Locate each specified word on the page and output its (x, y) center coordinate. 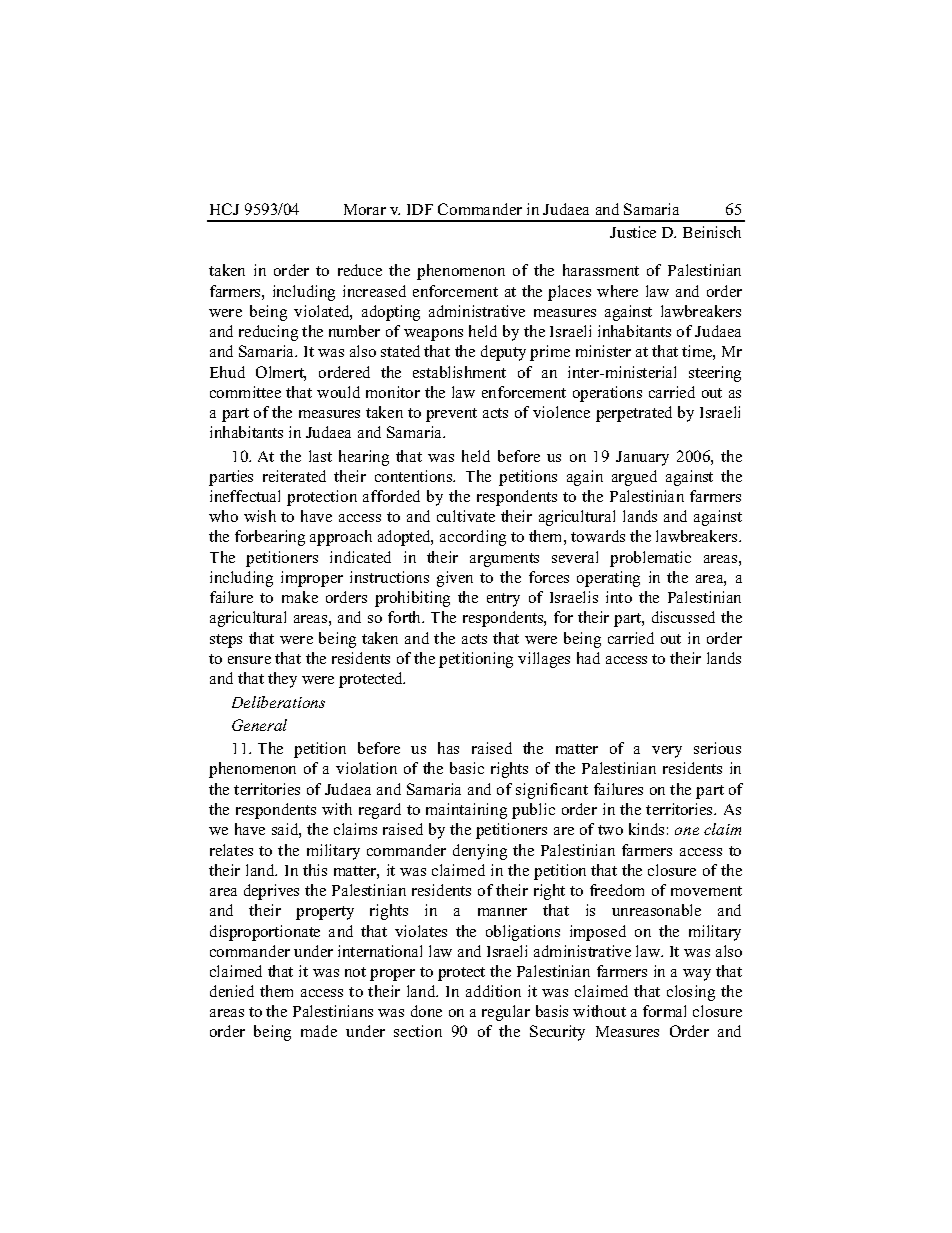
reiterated (294, 476)
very (667, 752)
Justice (633, 232)
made (319, 1031)
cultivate (466, 516)
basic (467, 768)
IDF (420, 209)
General (259, 725)
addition (493, 991)
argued (634, 478)
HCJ (224, 209)
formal (664, 1011)
